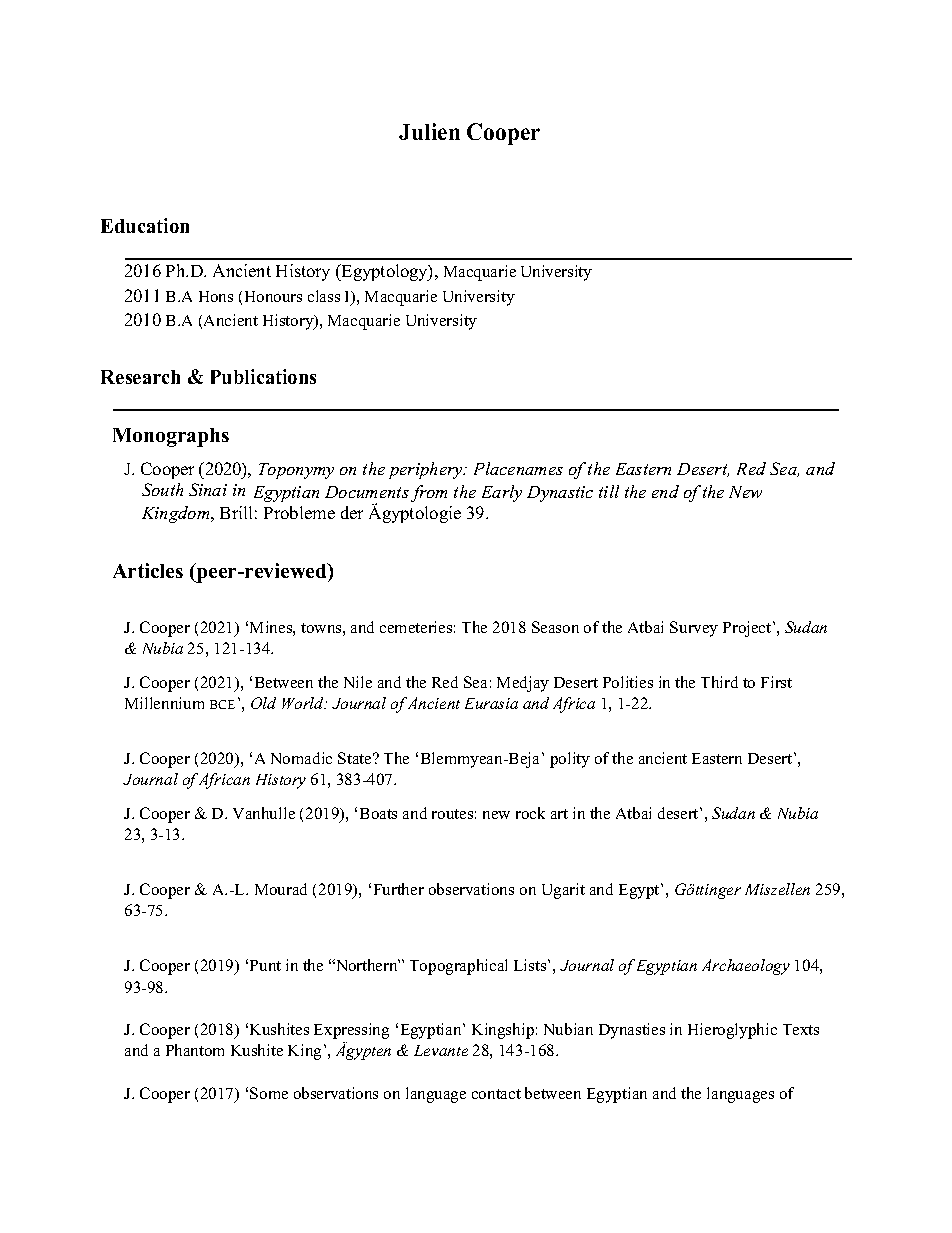 The height and width of the image is (1233, 952). What do you see at coordinates (427, 470) in the image?
I see `periphery` at bounding box center [427, 470].
